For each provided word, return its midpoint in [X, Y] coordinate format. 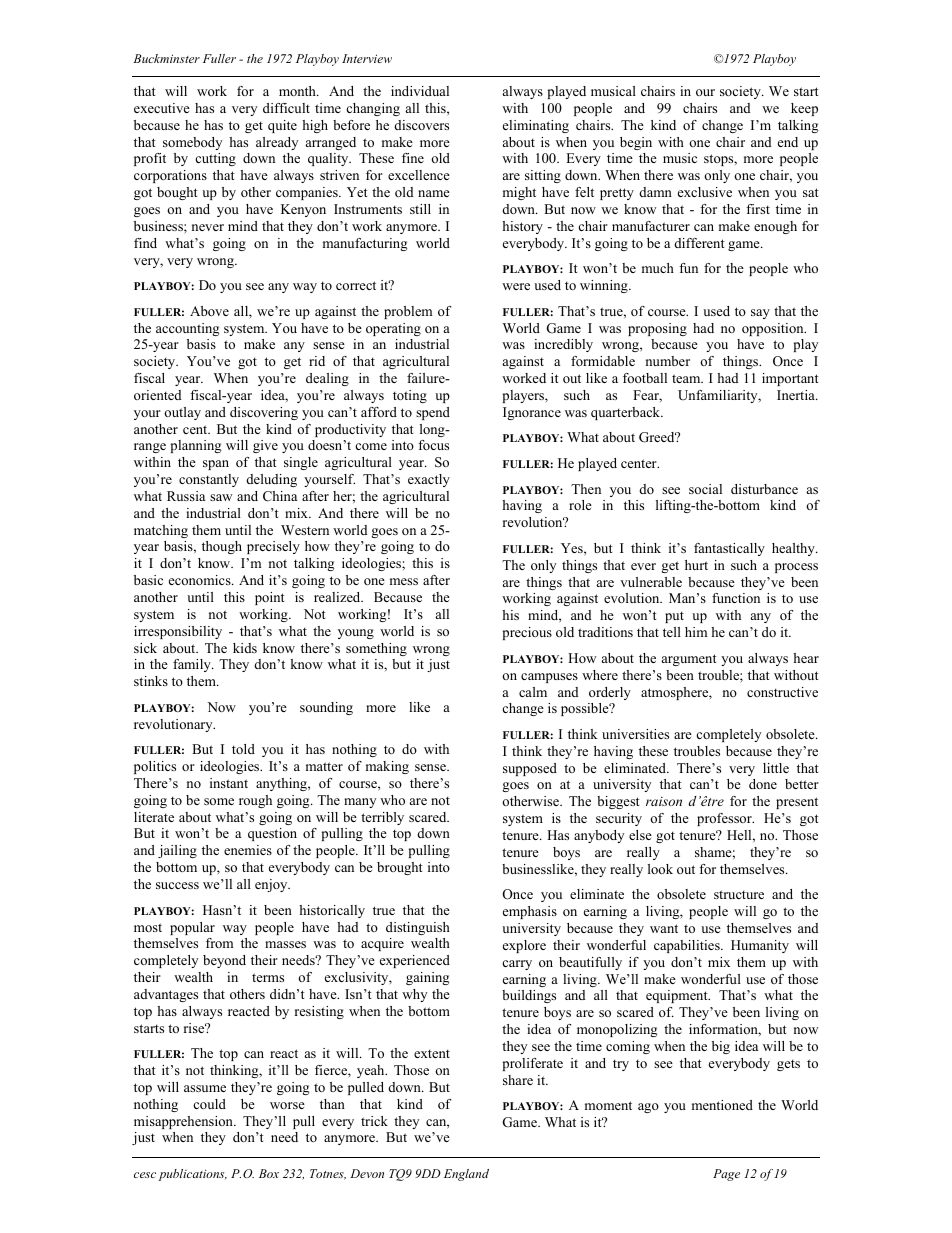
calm [533, 692]
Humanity [760, 946]
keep [804, 109]
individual [420, 91]
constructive [782, 692]
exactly [429, 480]
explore [524, 946]
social [705, 489]
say [760, 314]
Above [209, 311]
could [209, 1104]
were [516, 286]
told [243, 749]
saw [221, 497]
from [219, 943]
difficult [286, 108]
